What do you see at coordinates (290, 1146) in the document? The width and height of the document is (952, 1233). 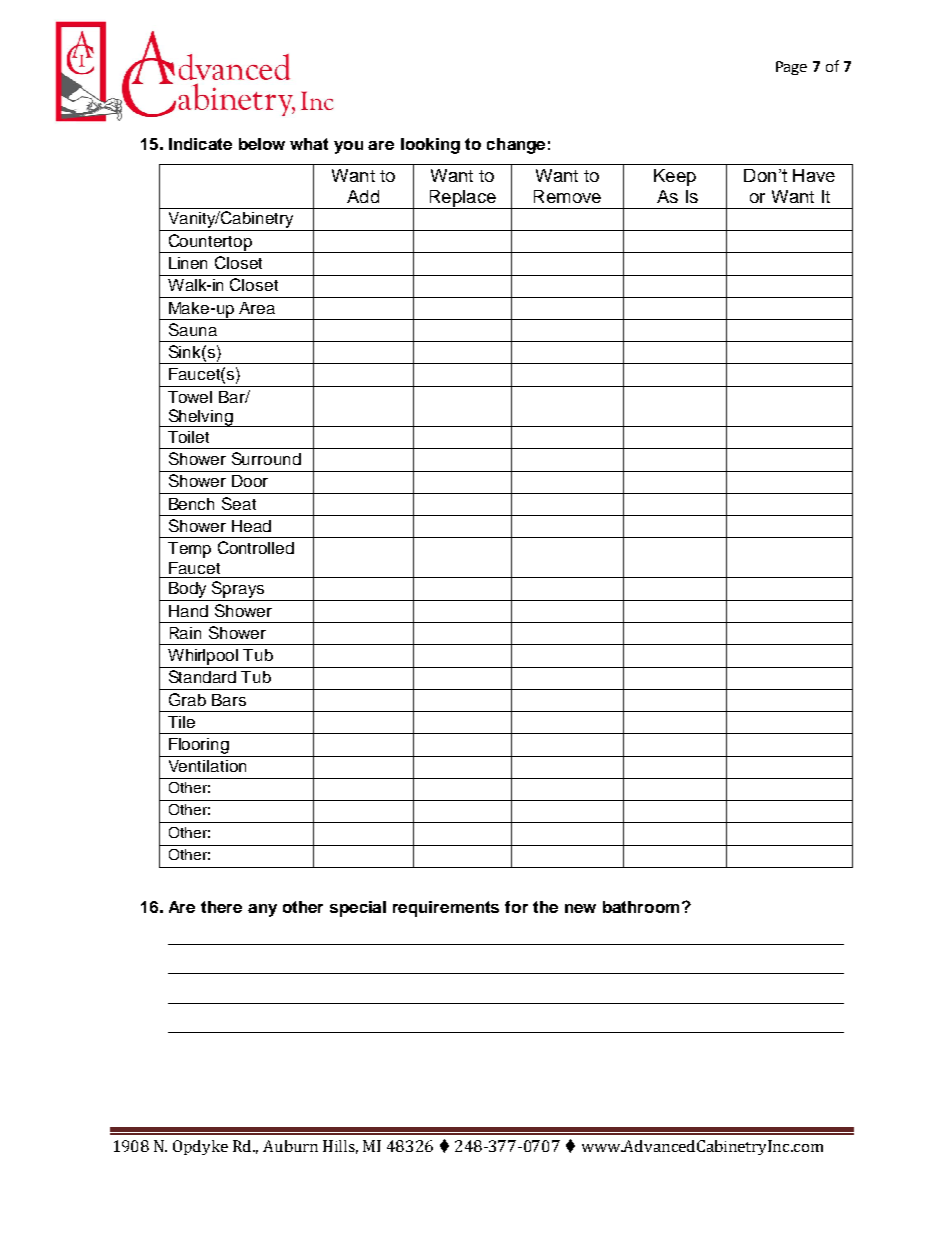 I see `Auburn` at bounding box center [290, 1146].
